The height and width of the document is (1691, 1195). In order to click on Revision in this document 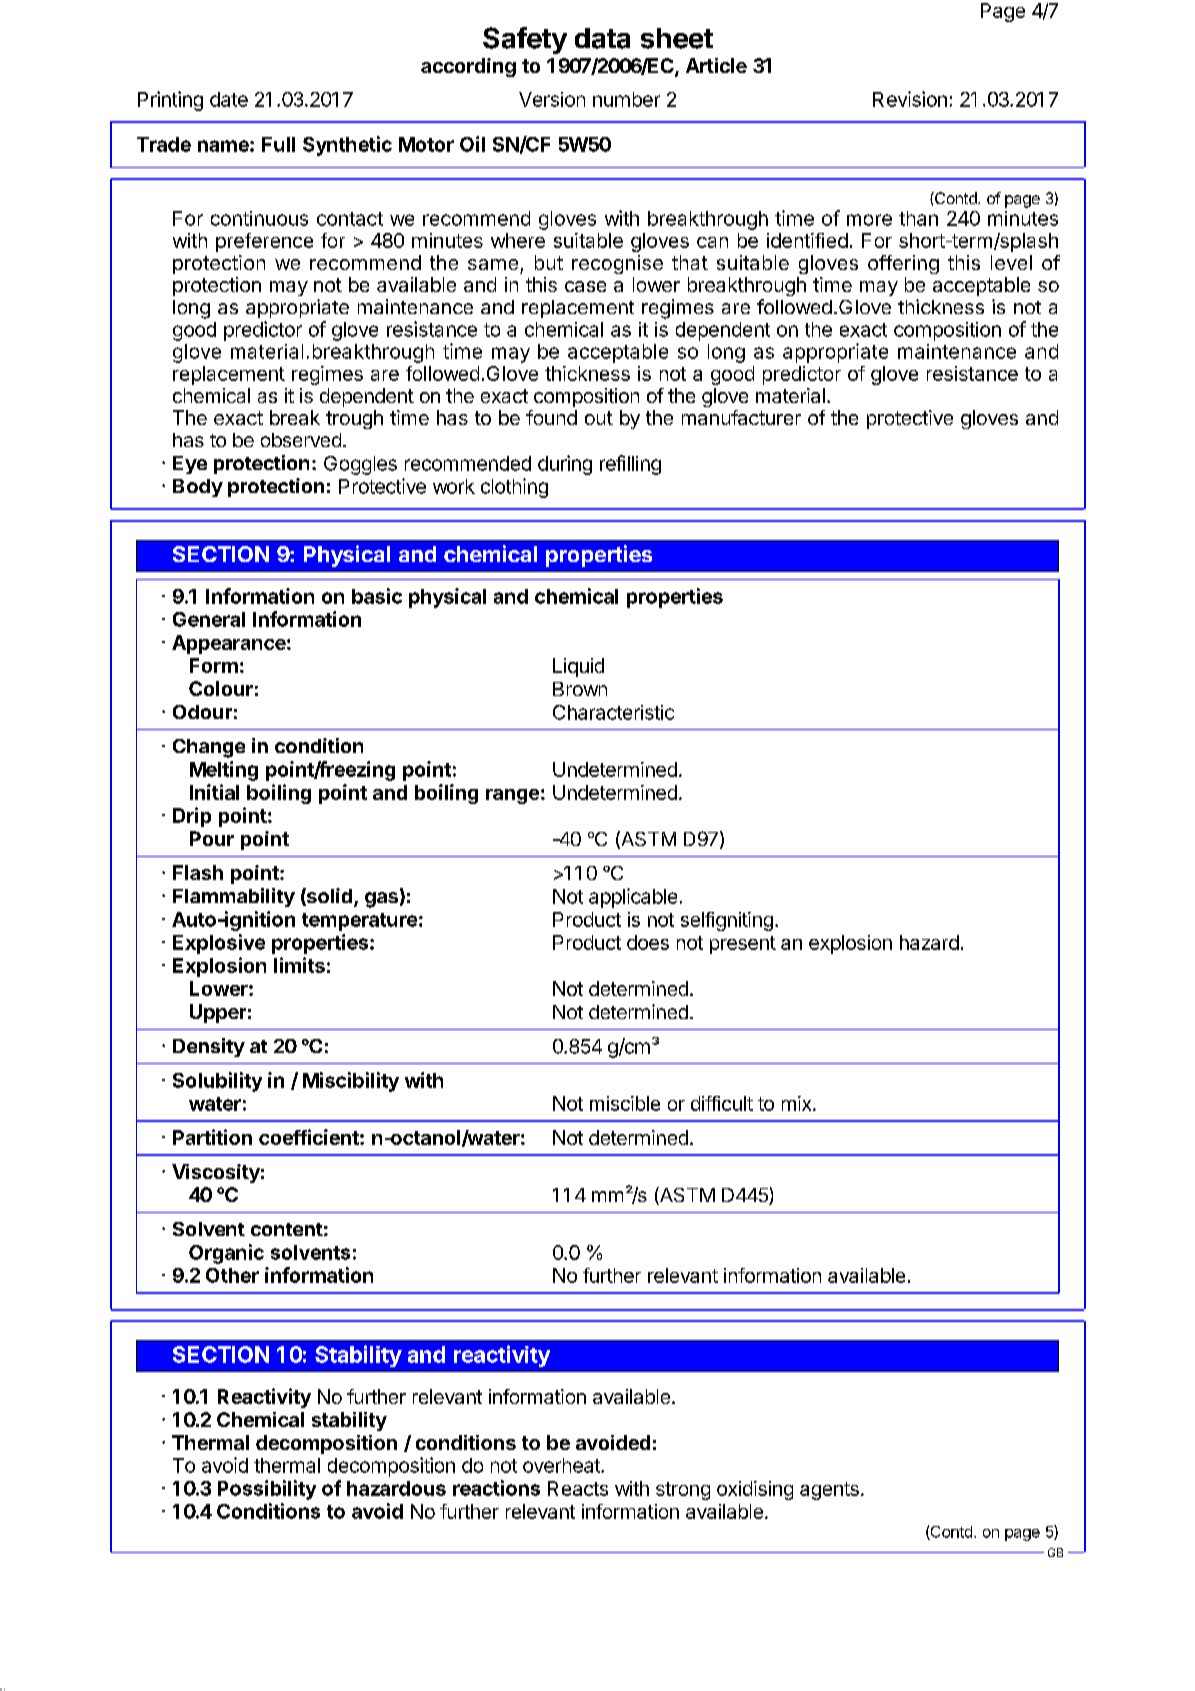, I will do `click(910, 99)`.
